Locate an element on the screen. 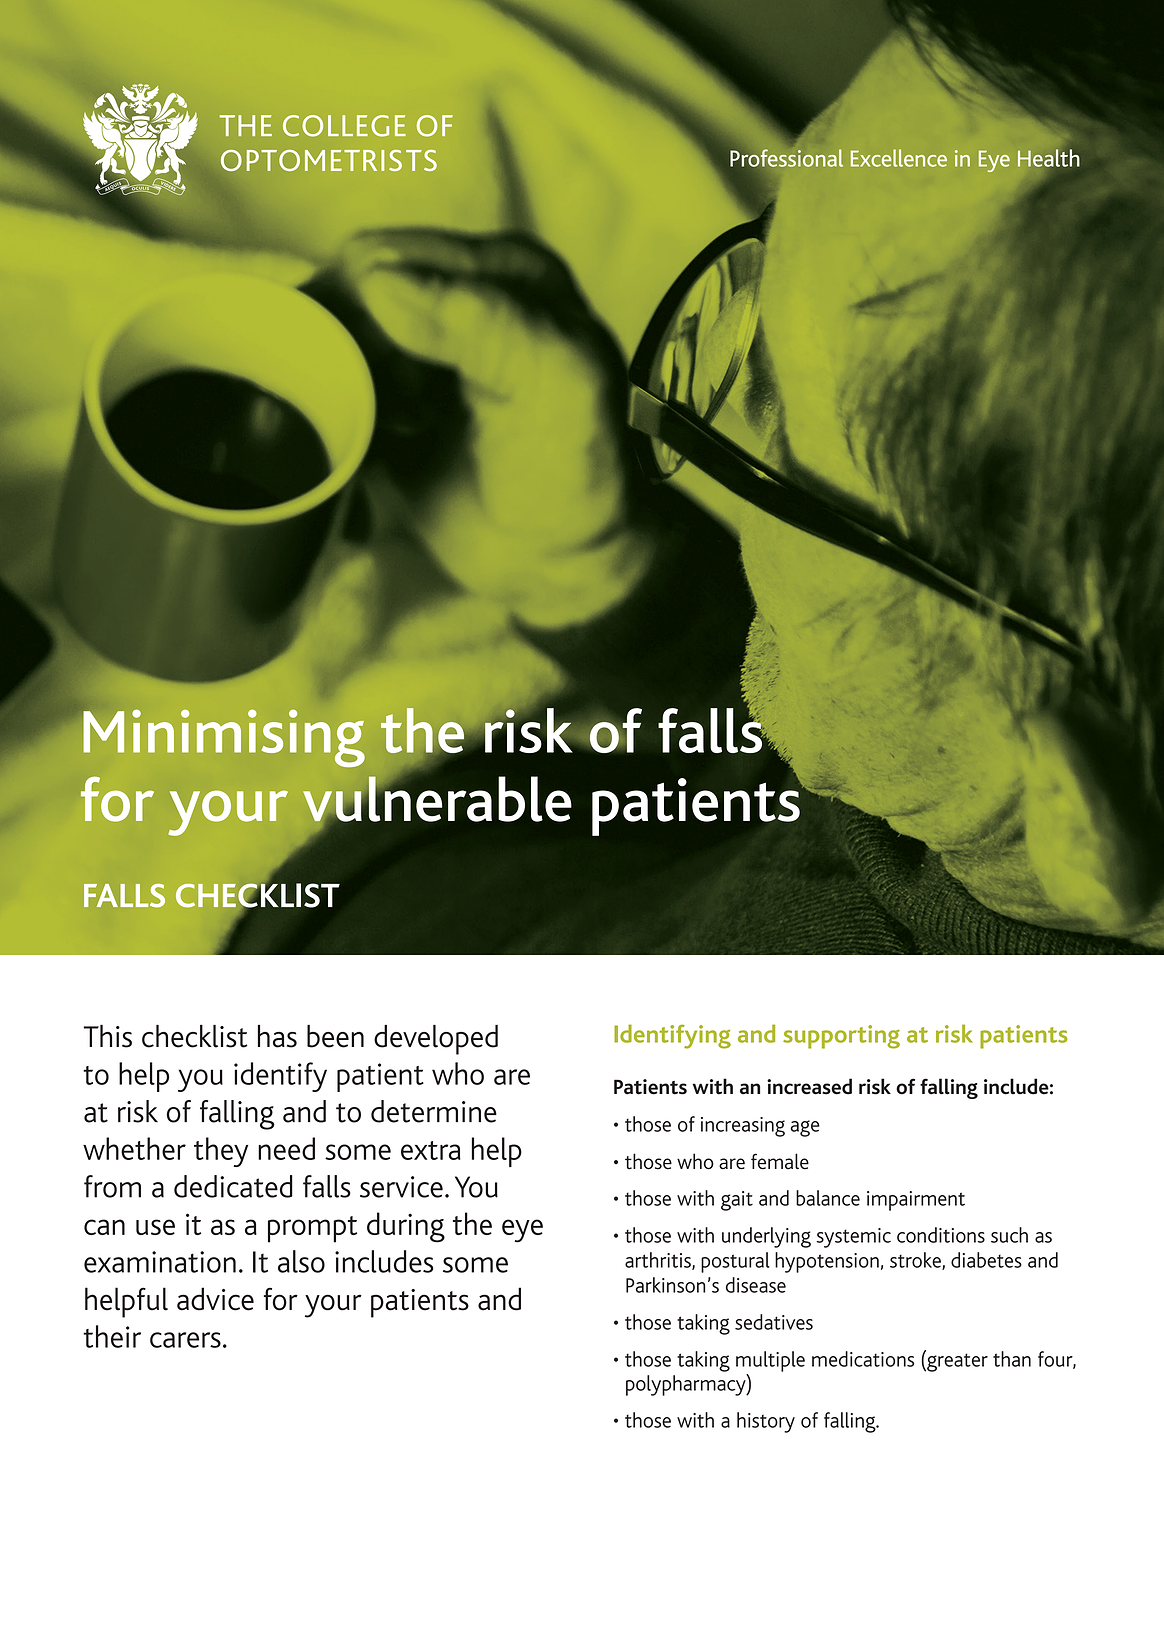 The width and height of the screenshot is (1164, 1647). has is located at coordinates (277, 1036).
